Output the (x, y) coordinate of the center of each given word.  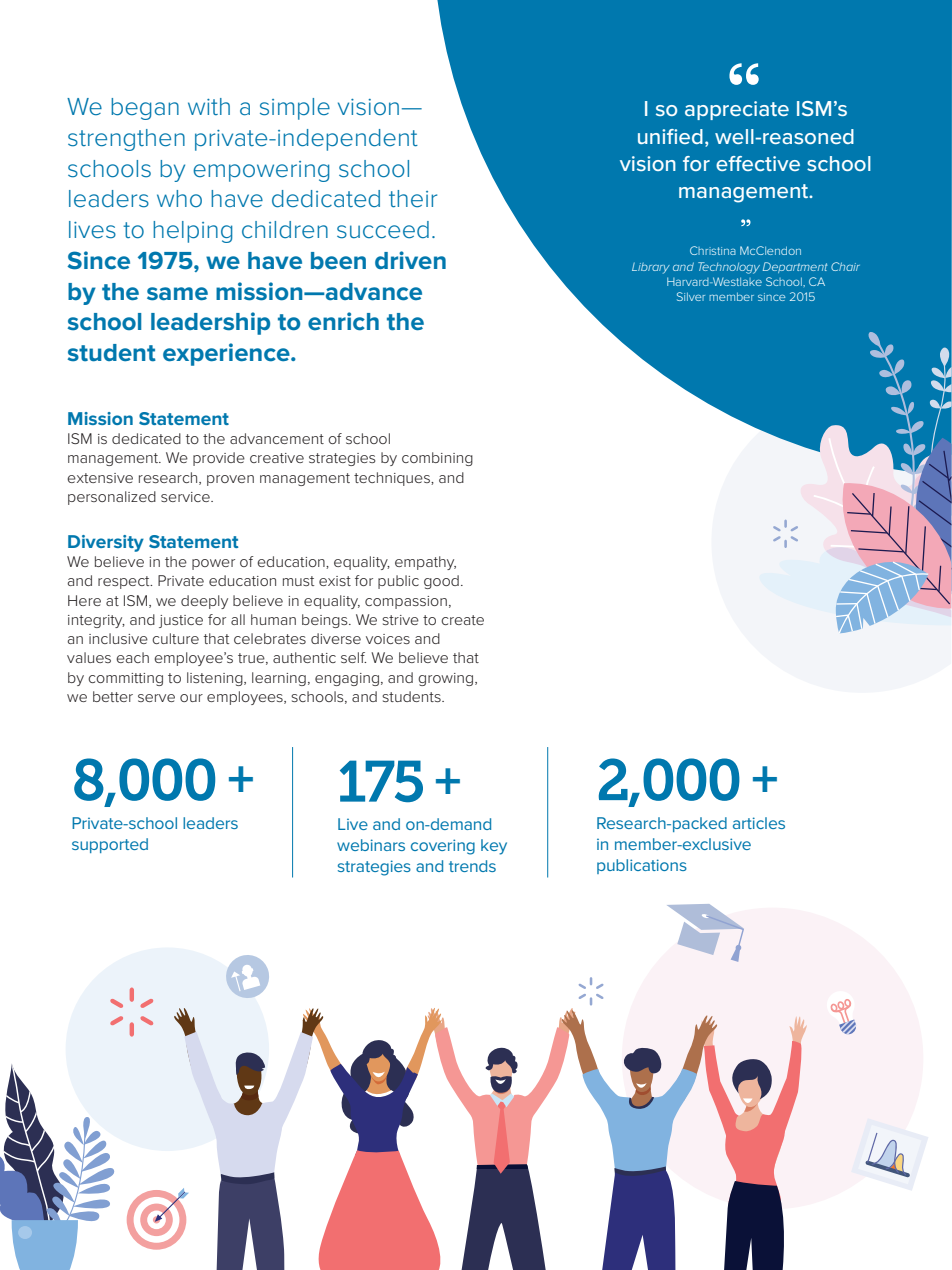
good (441, 582)
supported (110, 845)
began (145, 109)
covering (443, 847)
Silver (691, 296)
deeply (204, 602)
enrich (343, 321)
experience (227, 354)
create (462, 620)
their (413, 199)
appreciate (737, 110)
